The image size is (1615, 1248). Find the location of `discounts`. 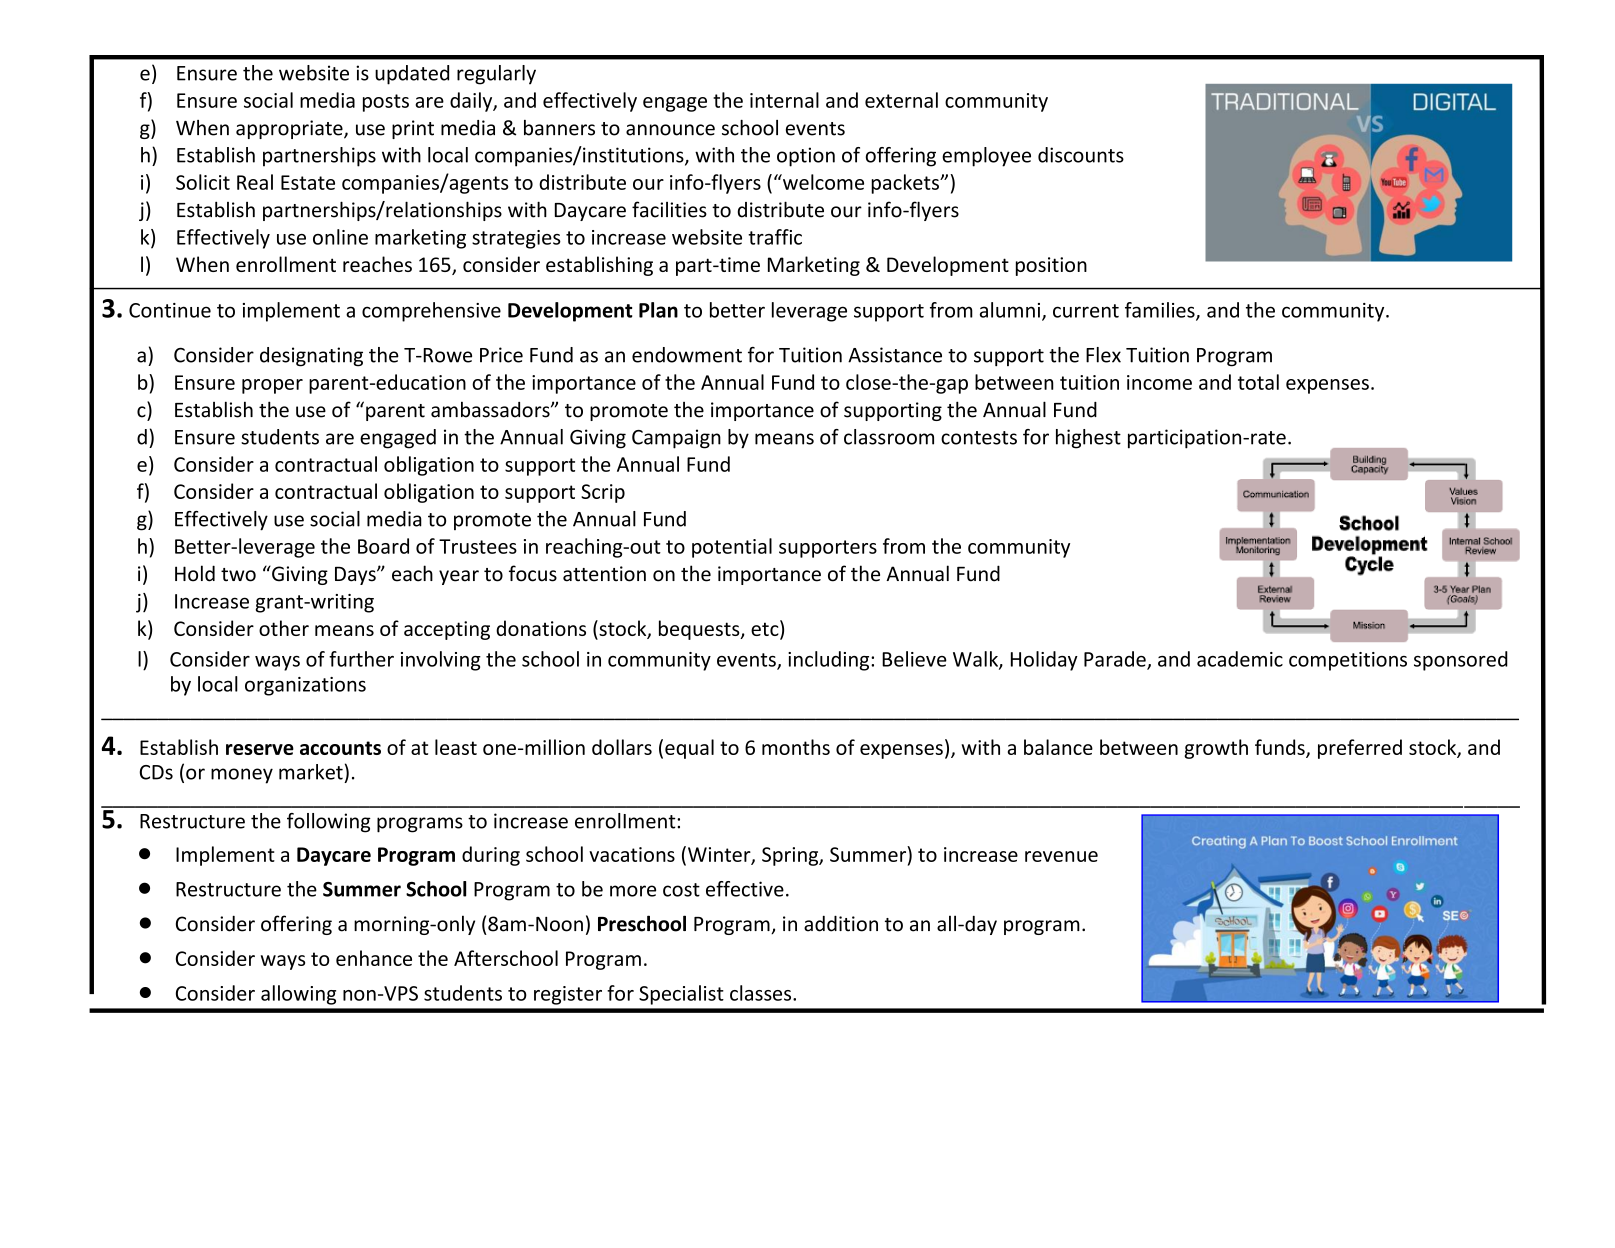

discounts is located at coordinates (1081, 155).
